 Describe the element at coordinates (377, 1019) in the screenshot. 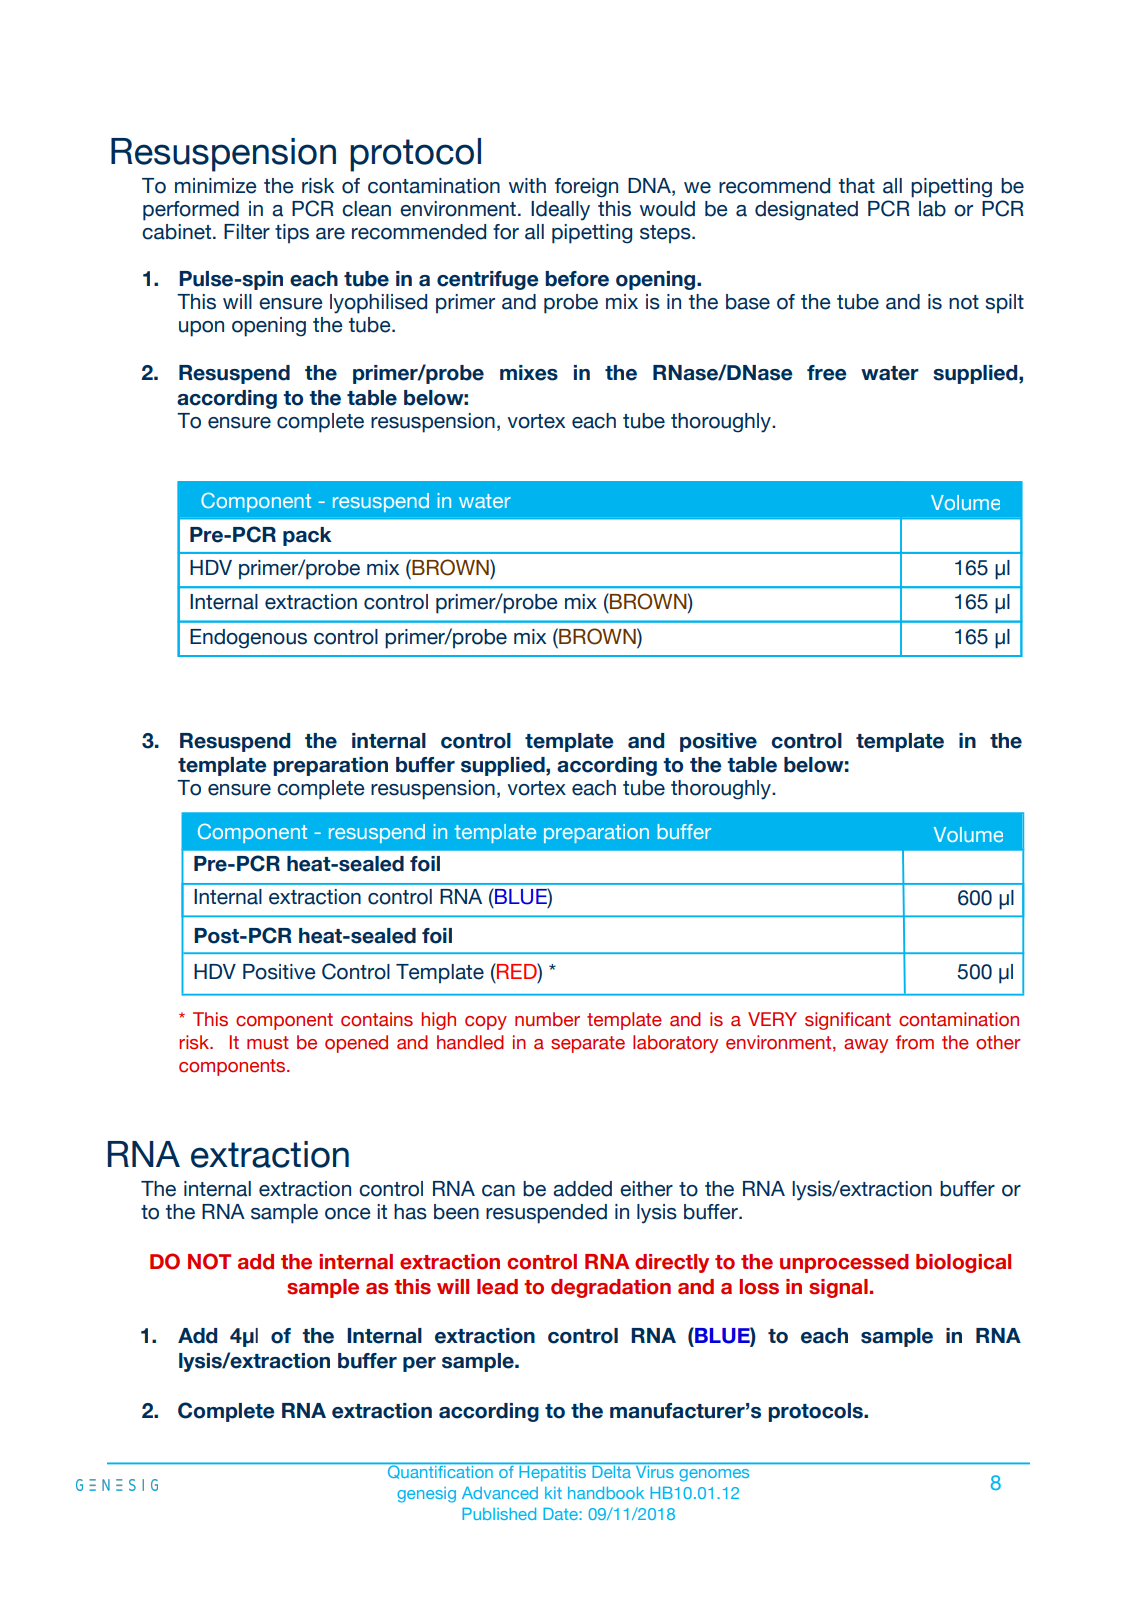

I see `contains` at that location.
